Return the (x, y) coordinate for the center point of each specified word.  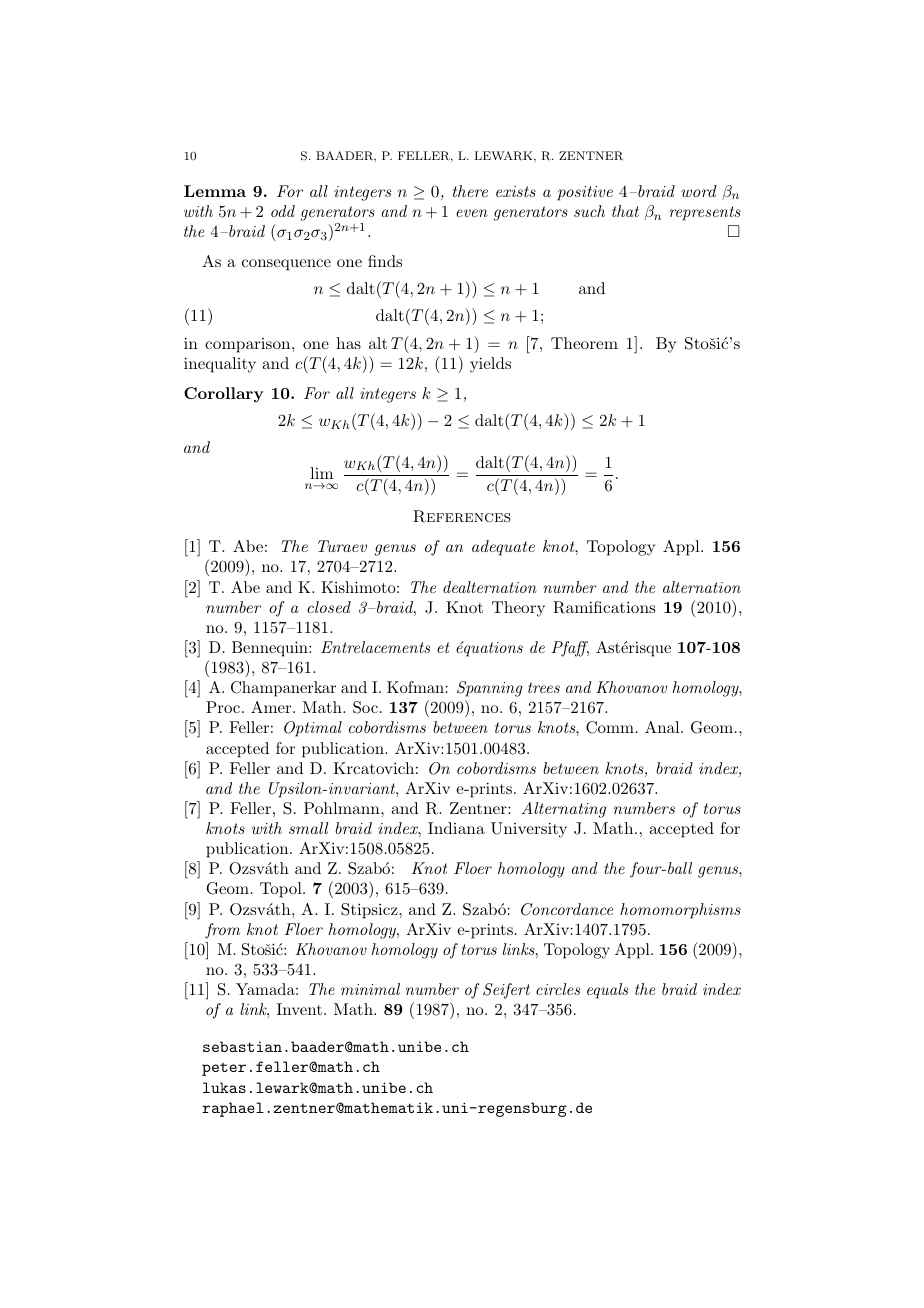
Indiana (456, 828)
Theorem (584, 343)
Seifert (506, 991)
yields (490, 365)
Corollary (223, 395)
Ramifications (604, 607)
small (308, 828)
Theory (518, 609)
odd (283, 211)
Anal (663, 727)
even (472, 213)
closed (329, 607)
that (625, 211)
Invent (299, 1009)
